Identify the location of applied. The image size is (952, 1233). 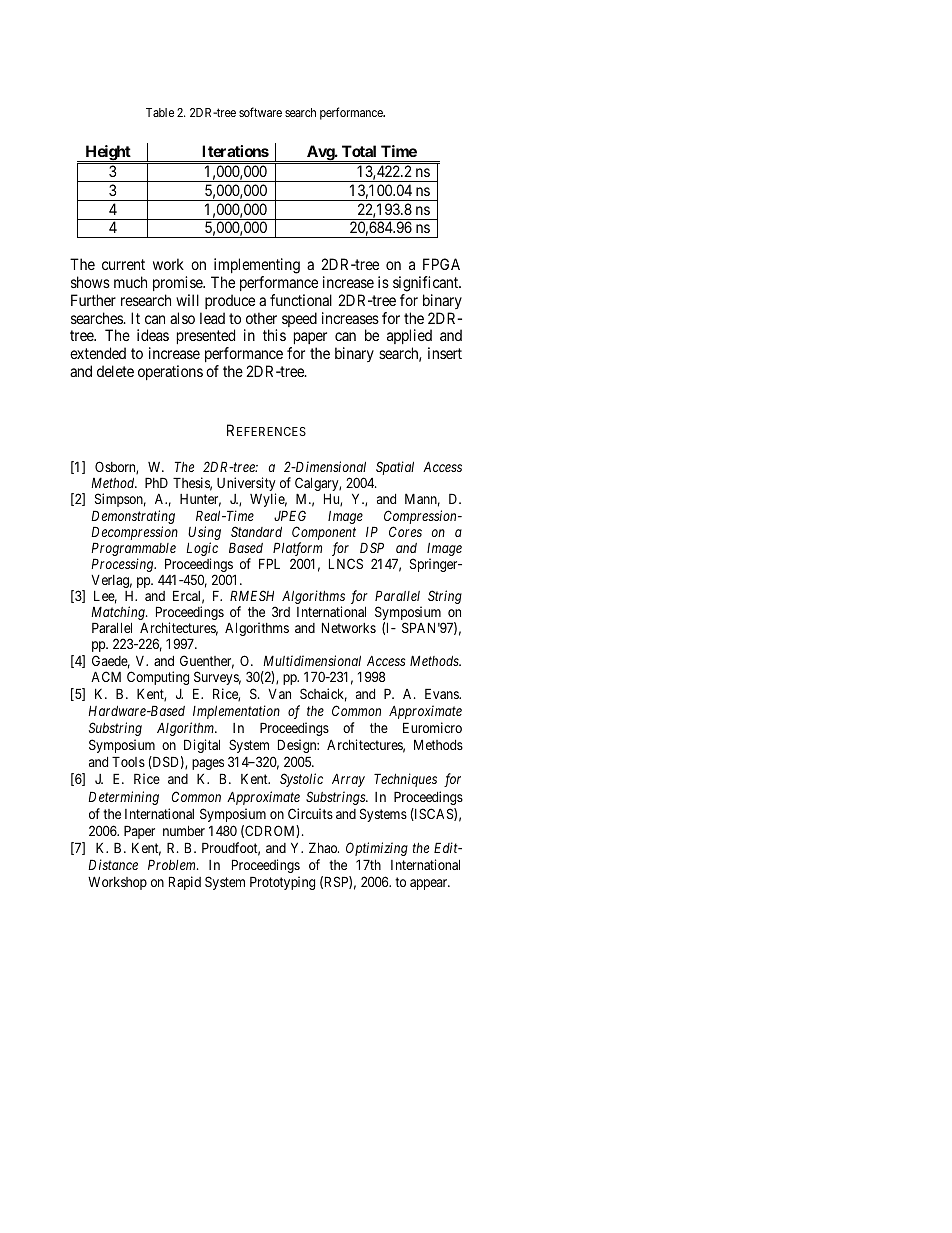
(409, 338).
